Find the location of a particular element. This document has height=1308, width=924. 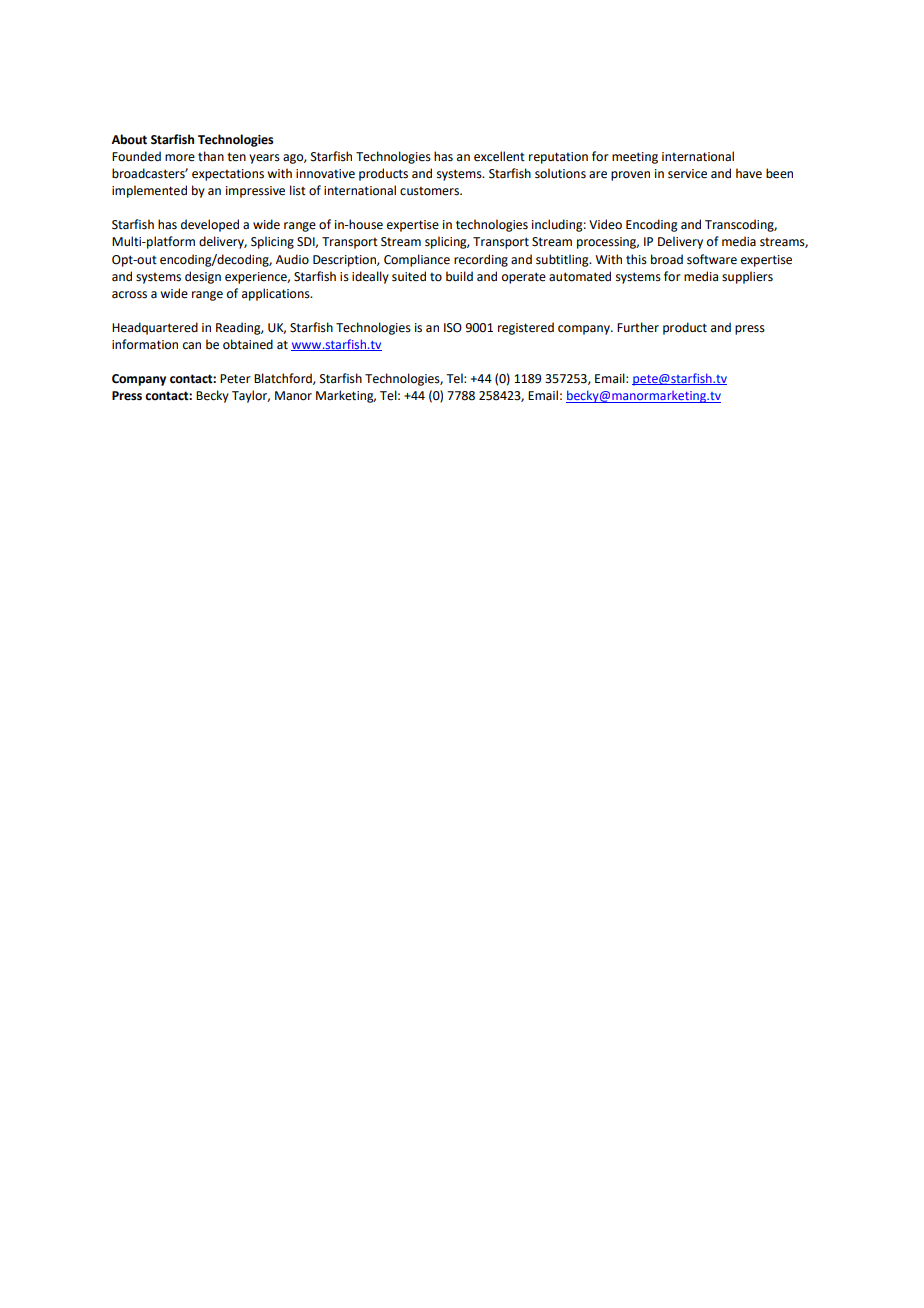

ISO is located at coordinates (453, 328).
